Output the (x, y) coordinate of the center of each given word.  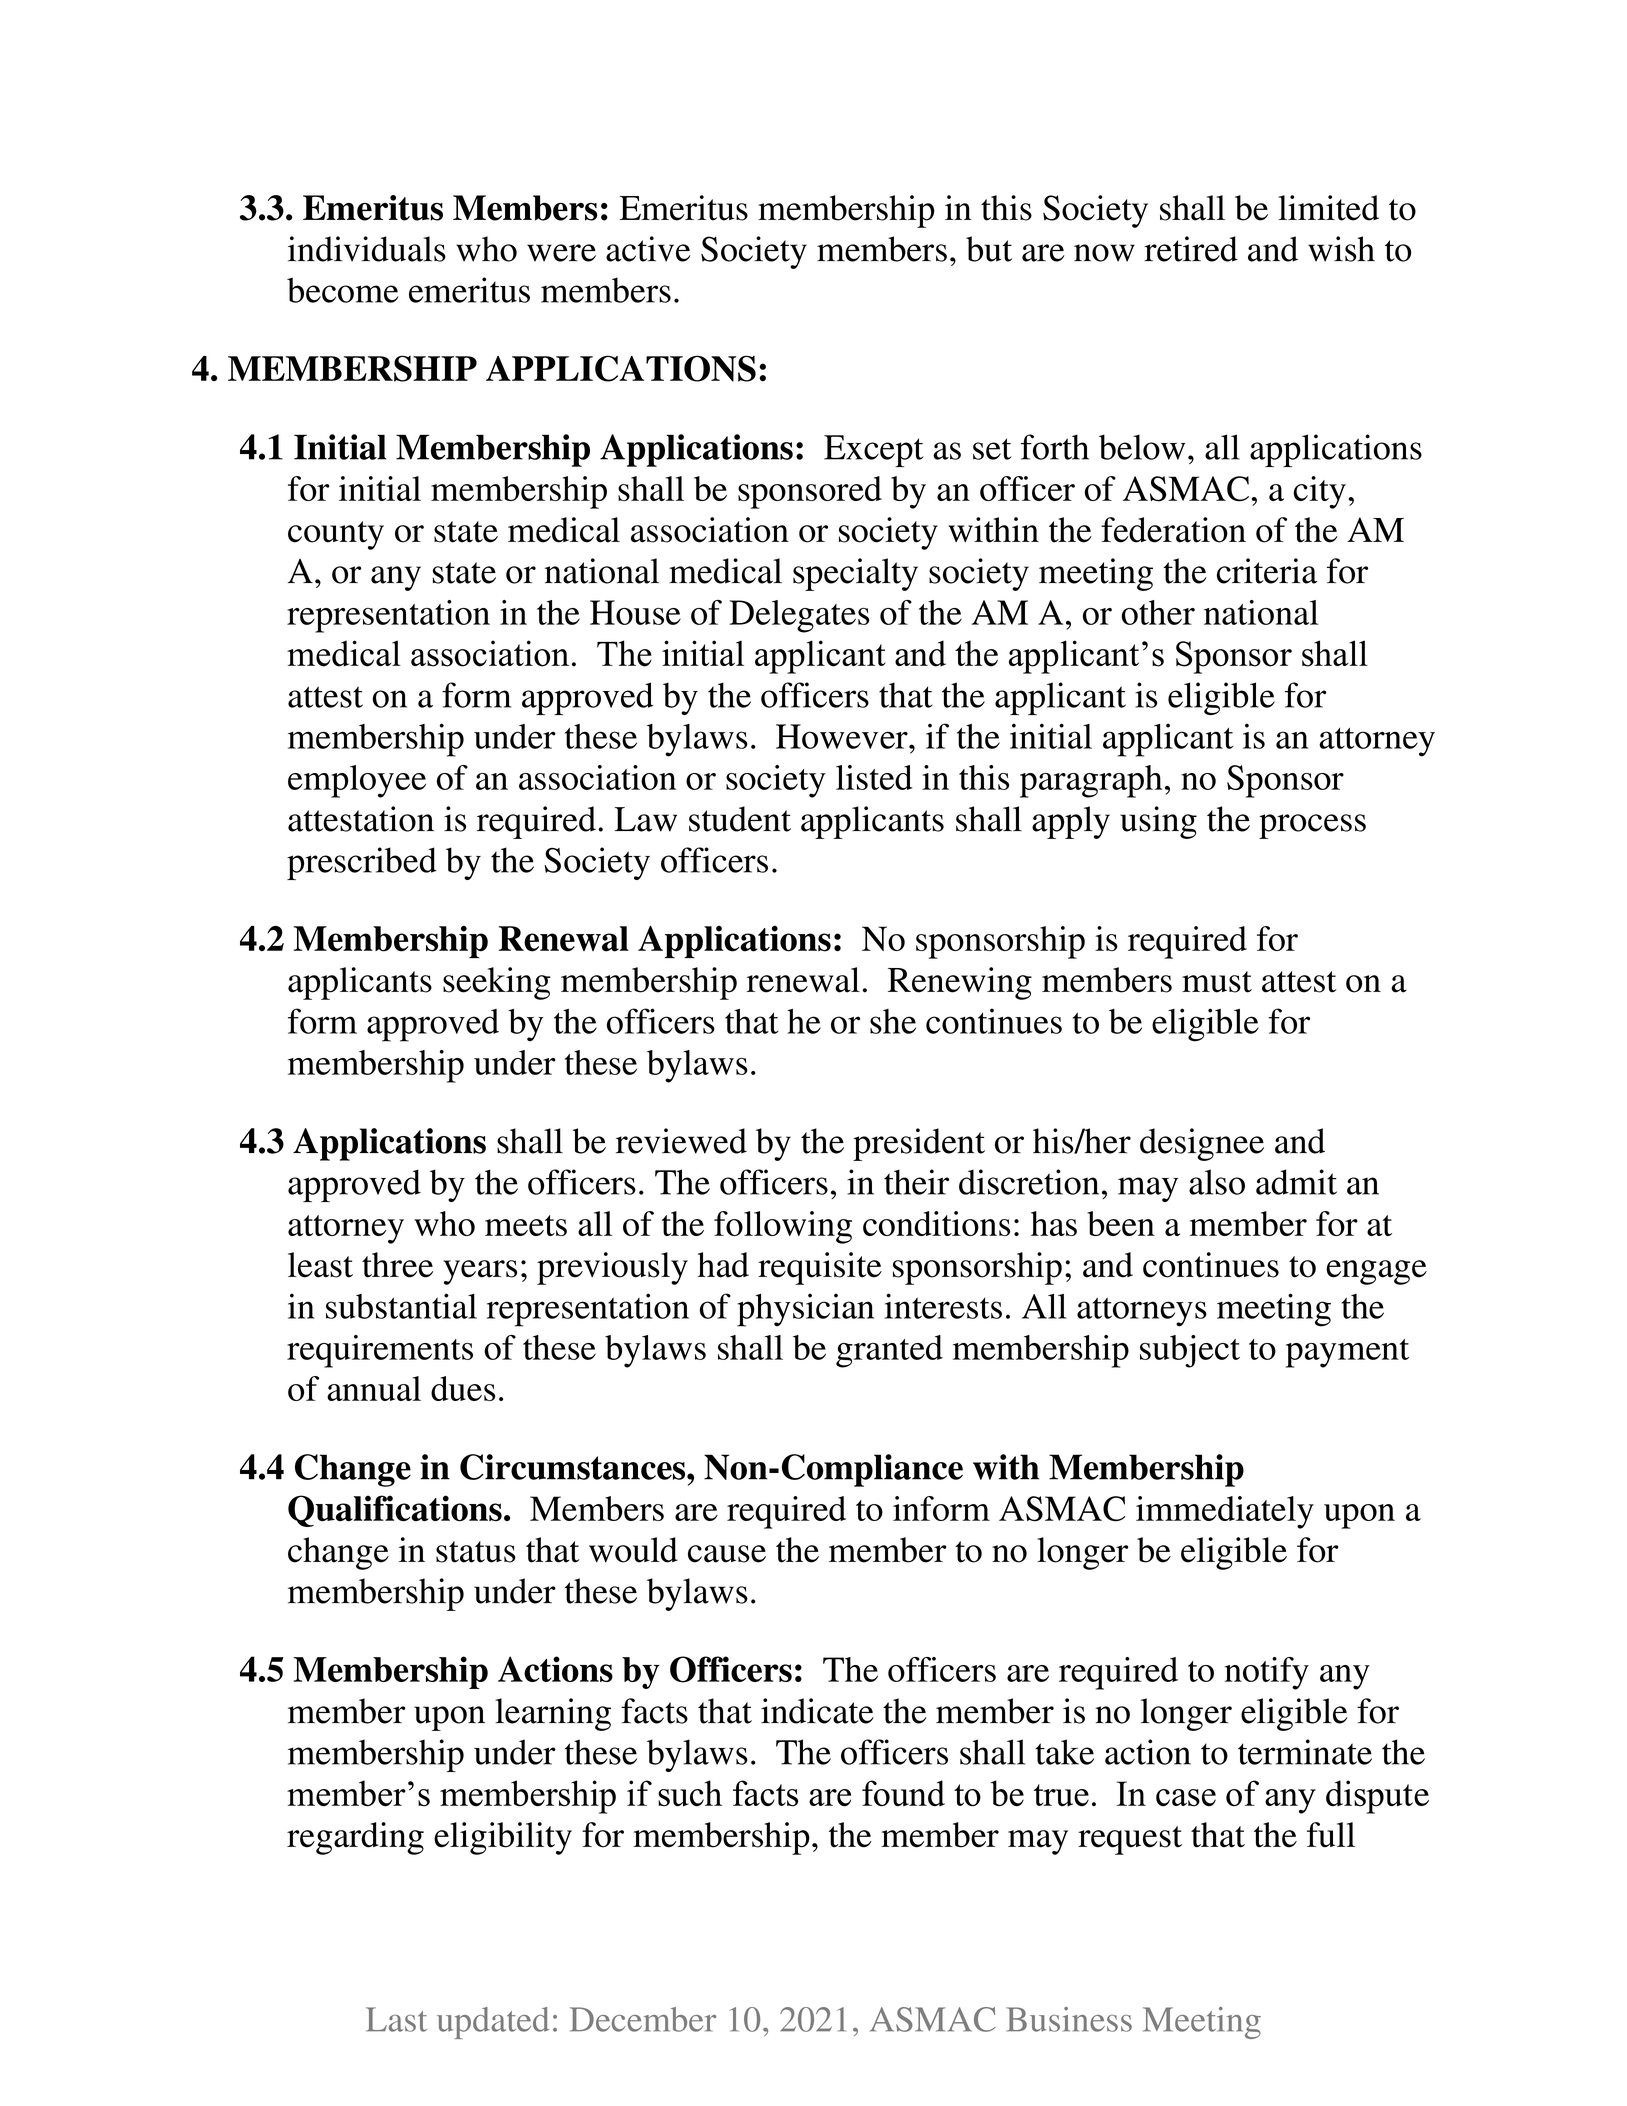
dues (463, 1388)
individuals (367, 249)
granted (889, 1351)
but (989, 249)
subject (1190, 1351)
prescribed (362, 863)
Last (396, 2019)
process (1312, 826)
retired (1191, 249)
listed (874, 777)
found (903, 1793)
